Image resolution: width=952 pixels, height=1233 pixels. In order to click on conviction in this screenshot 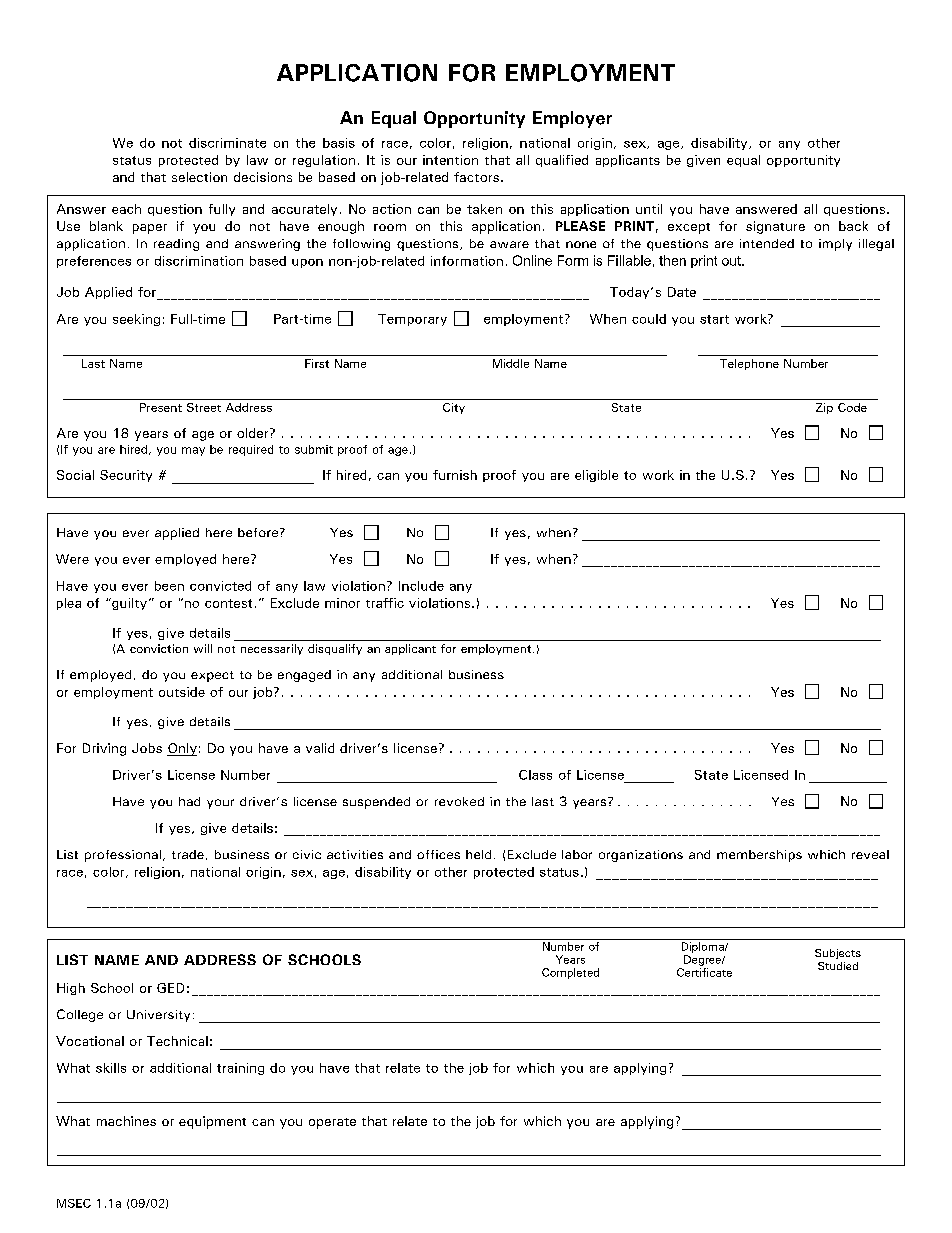, I will do `click(159, 648)`.
